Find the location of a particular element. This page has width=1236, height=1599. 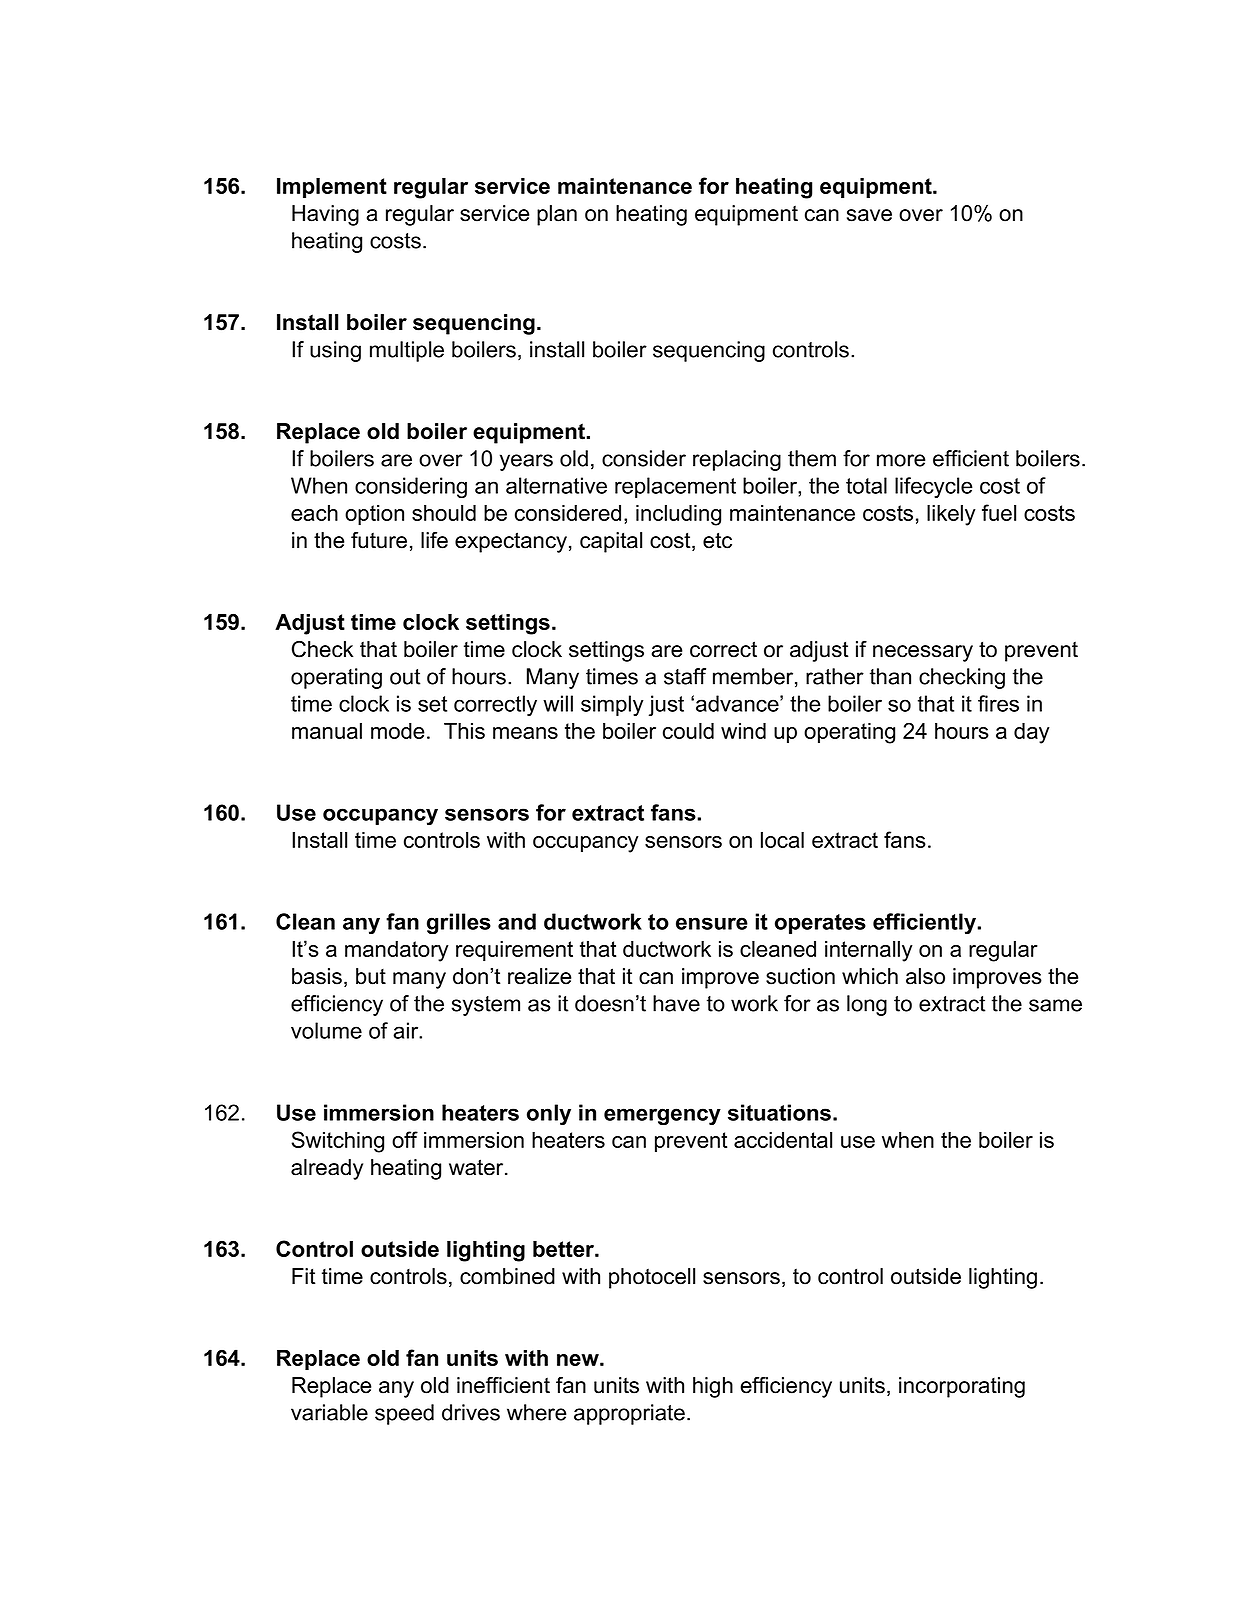

emergency is located at coordinates (662, 1117).
